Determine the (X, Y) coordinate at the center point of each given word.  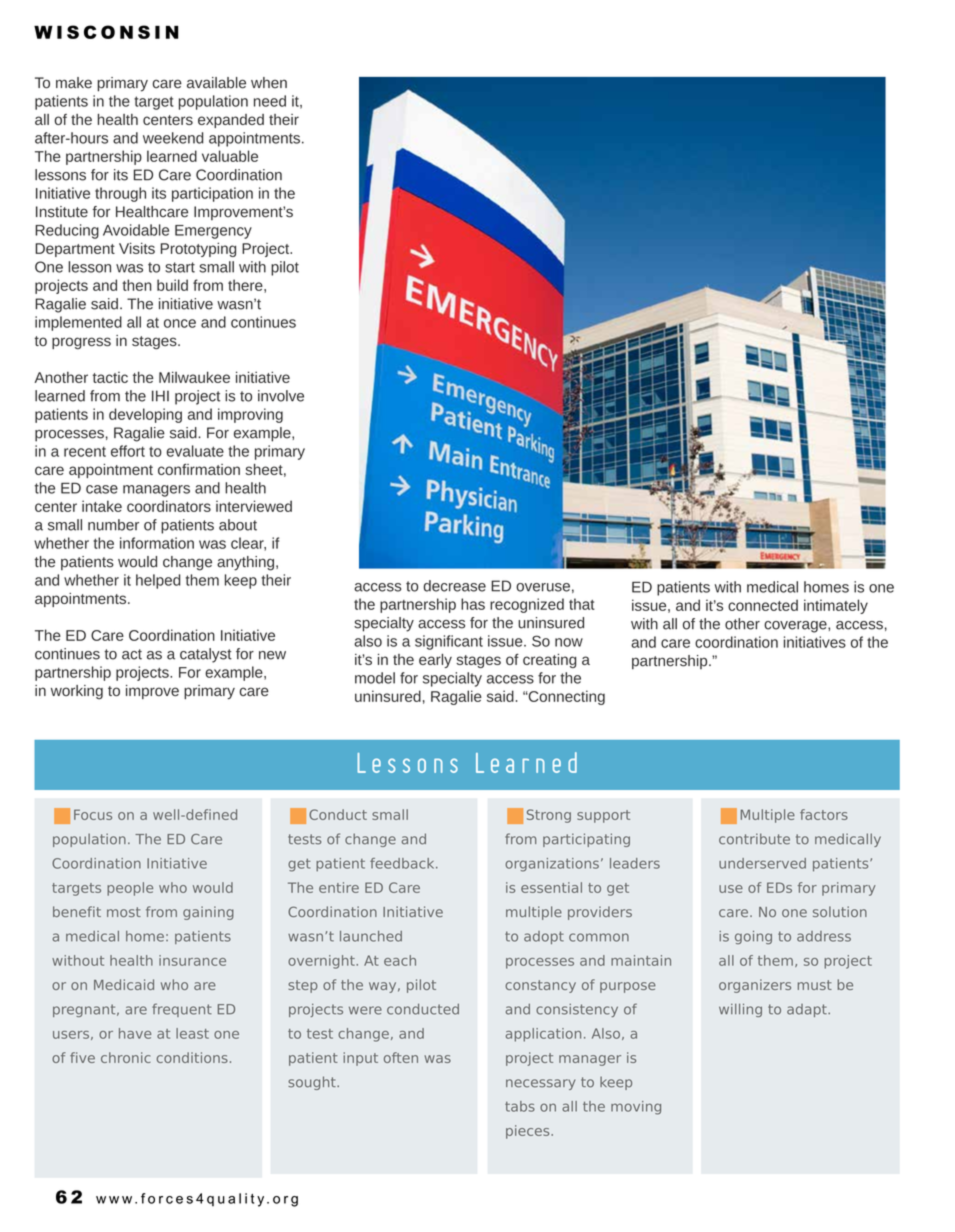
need (270, 101)
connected (763, 605)
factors (824, 814)
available (216, 83)
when (269, 83)
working (77, 692)
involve (281, 396)
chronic (126, 1057)
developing (145, 415)
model (375, 678)
